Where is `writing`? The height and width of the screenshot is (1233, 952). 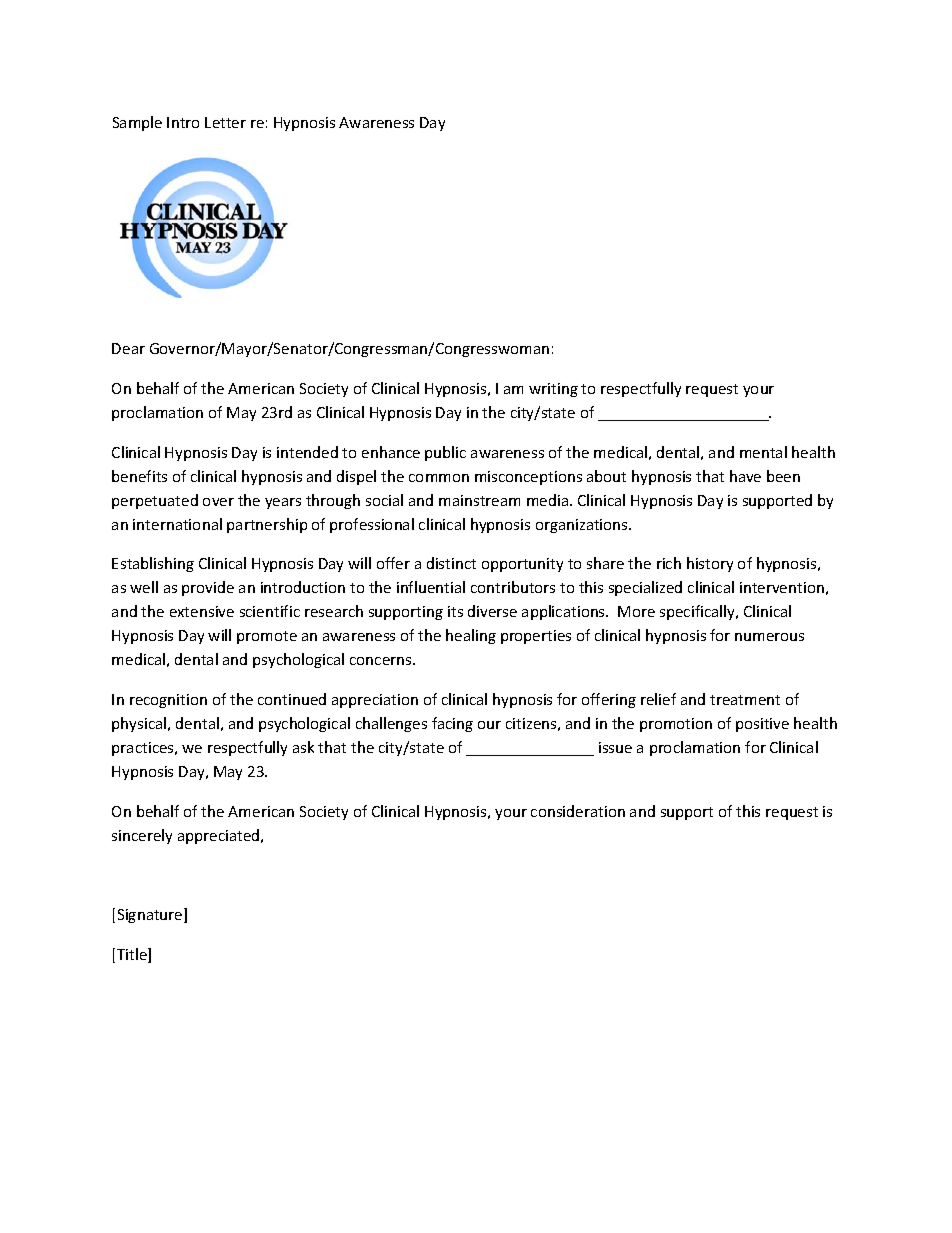 writing is located at coordinates (553, 390).
